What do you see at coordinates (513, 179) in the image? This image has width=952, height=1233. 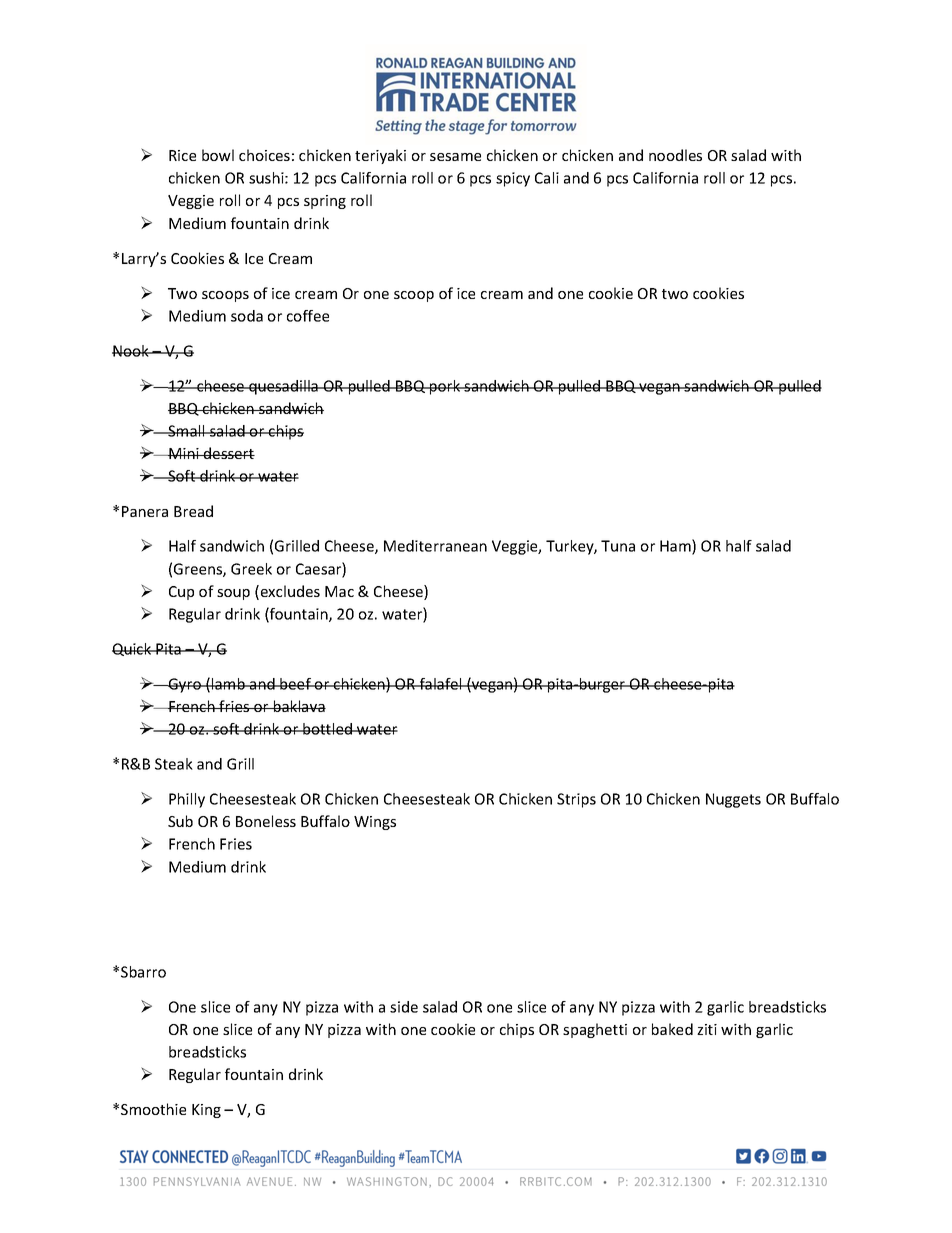 I see `spicy` at bounding box center [513, 179].
